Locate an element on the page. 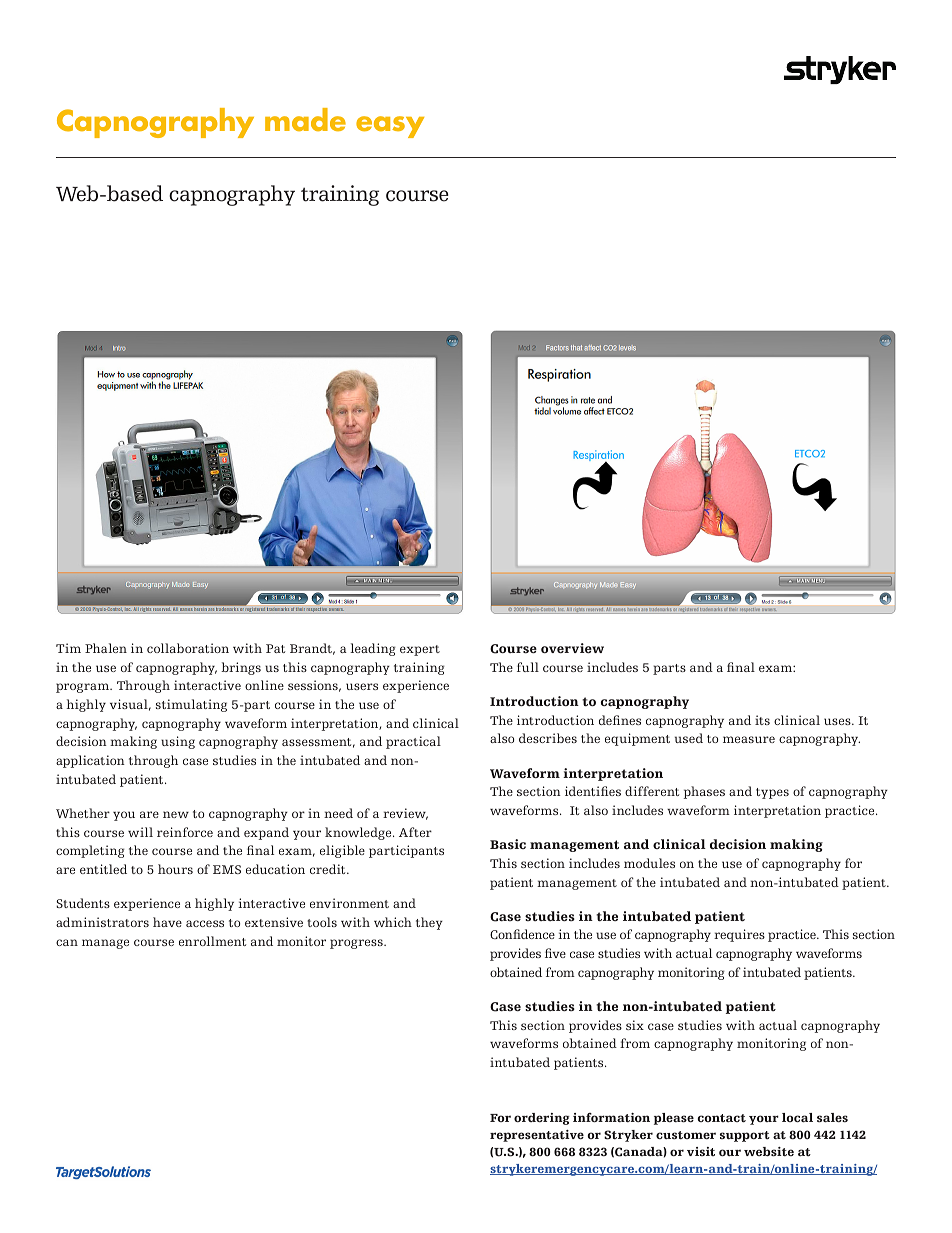  its is located at coordinates (762, 720).
